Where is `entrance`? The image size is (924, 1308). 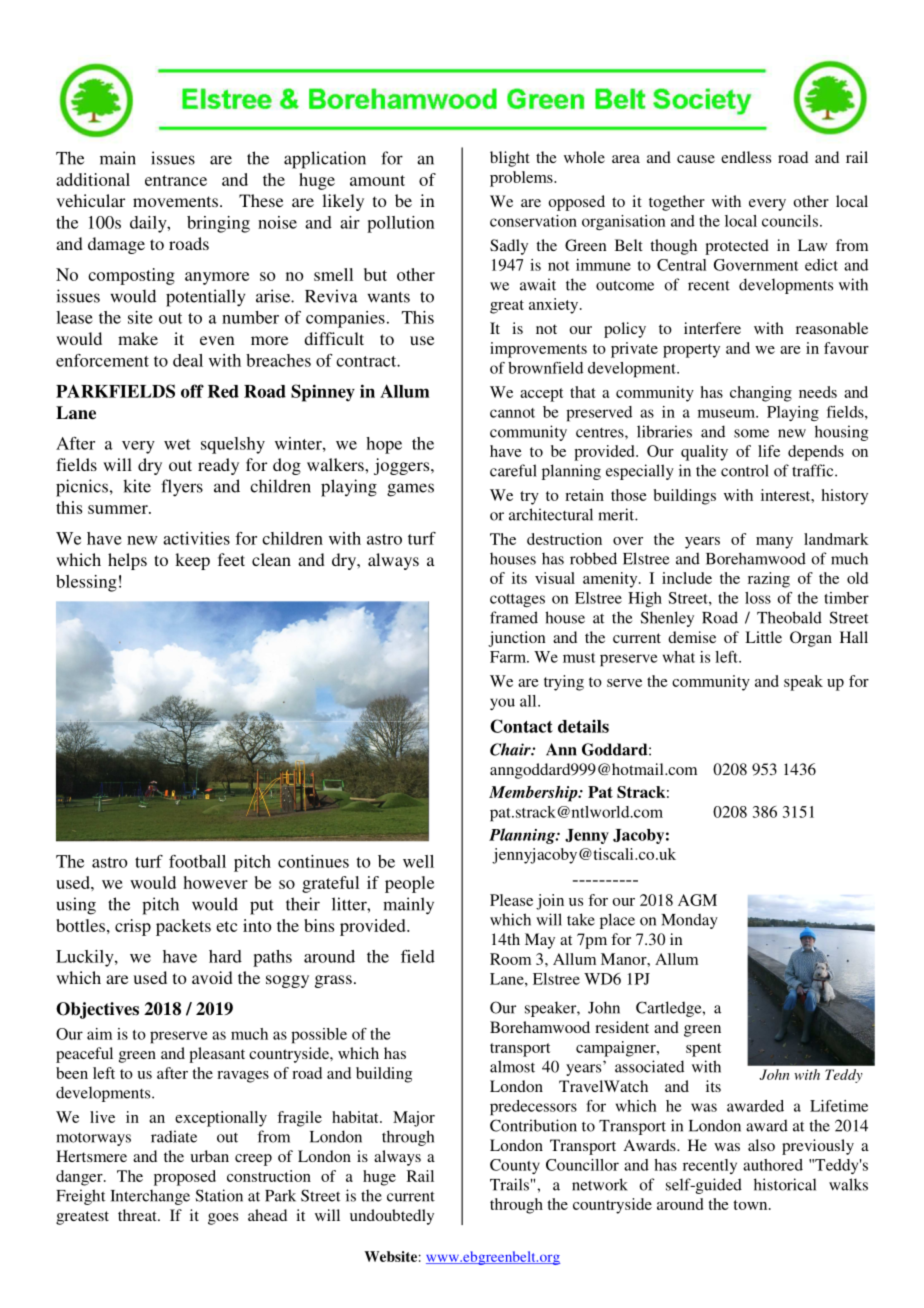
entrance is located at coordinates (176, 180).
